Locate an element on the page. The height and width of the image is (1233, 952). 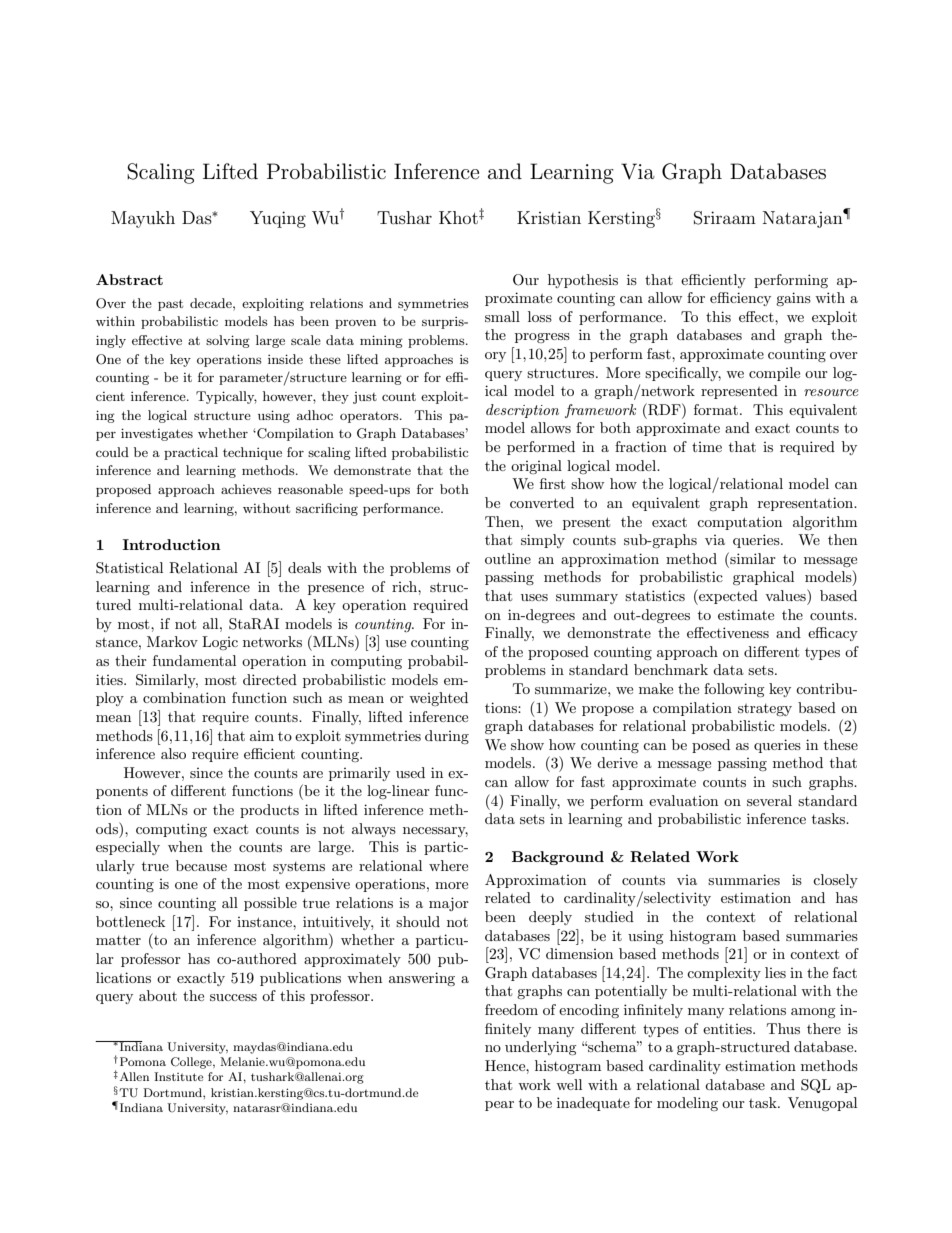
fundamental is located at coordinates (194, 660).
